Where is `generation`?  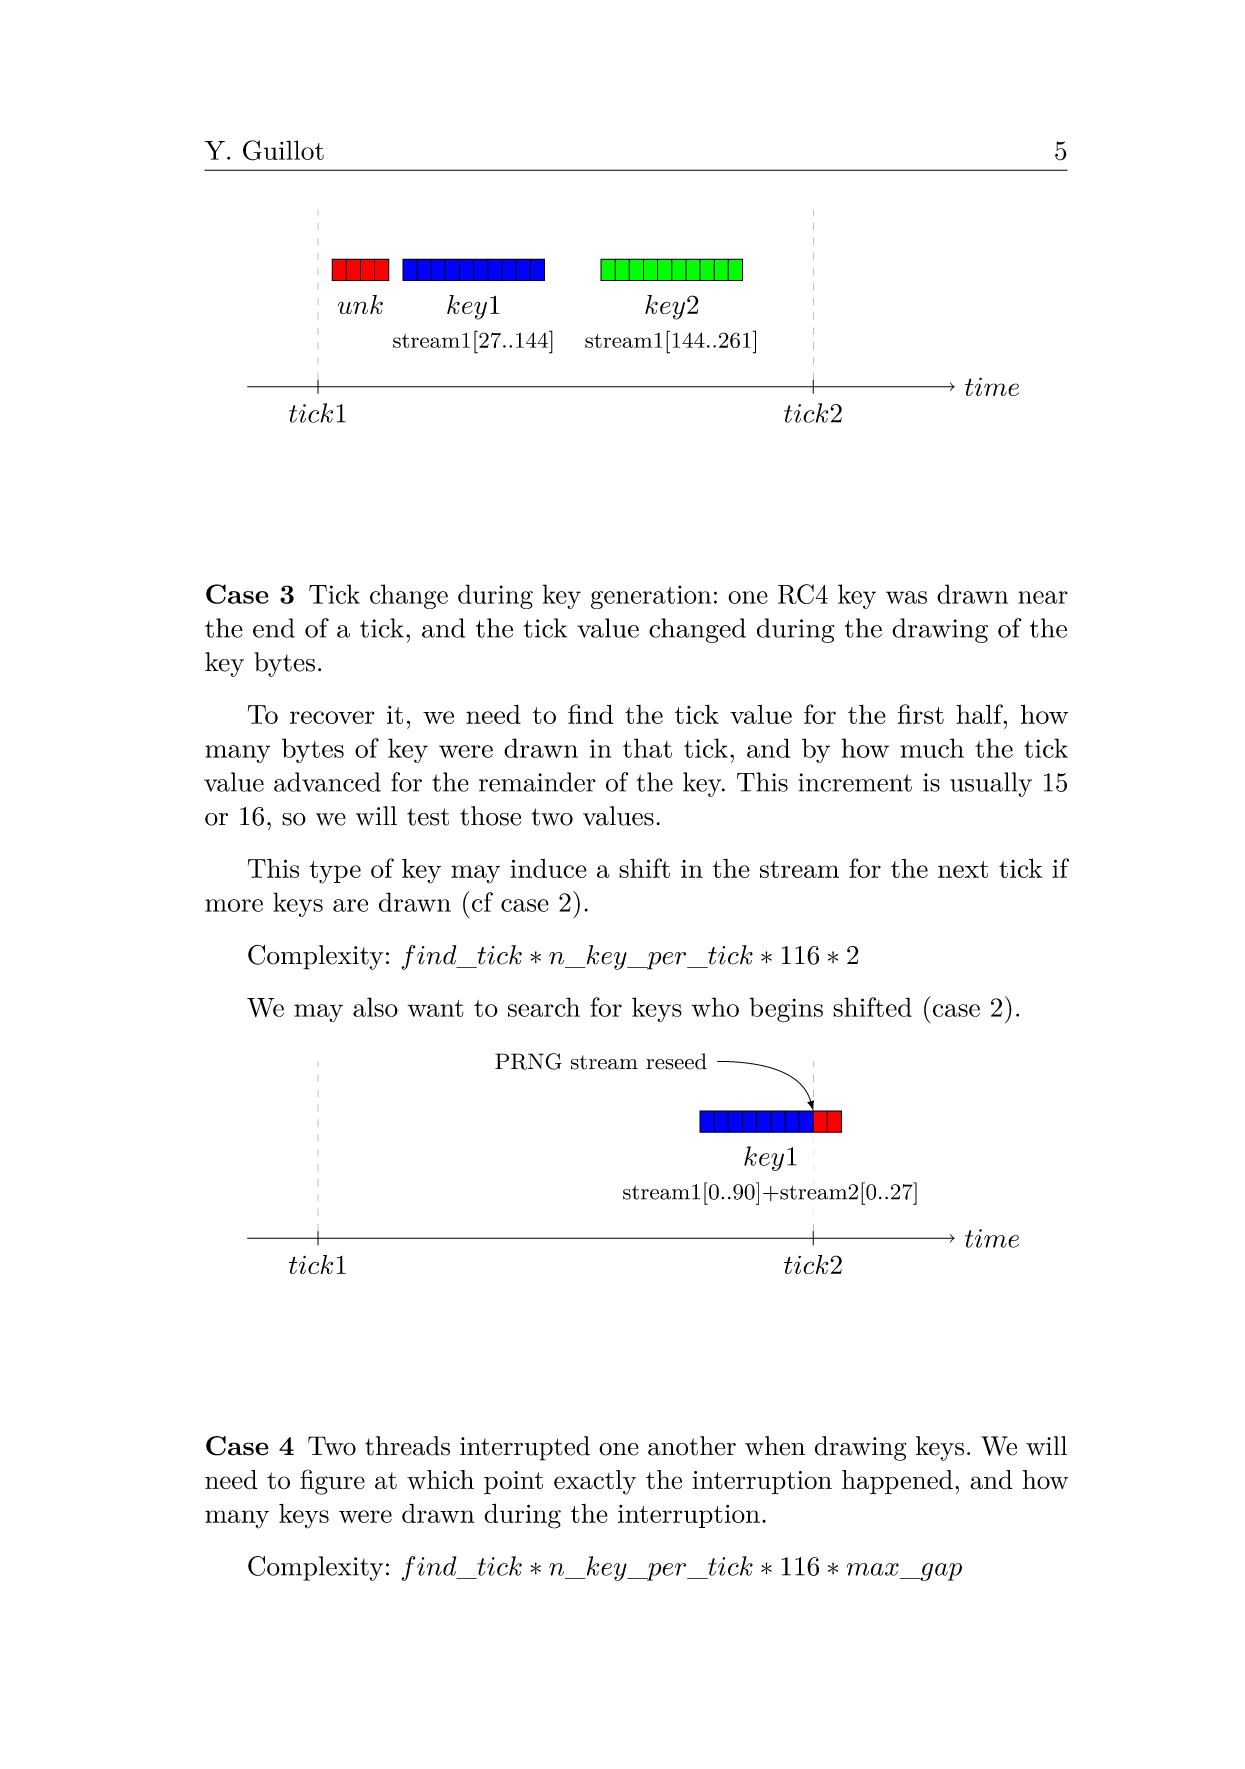 generation is located at coordinates (651, 597).
